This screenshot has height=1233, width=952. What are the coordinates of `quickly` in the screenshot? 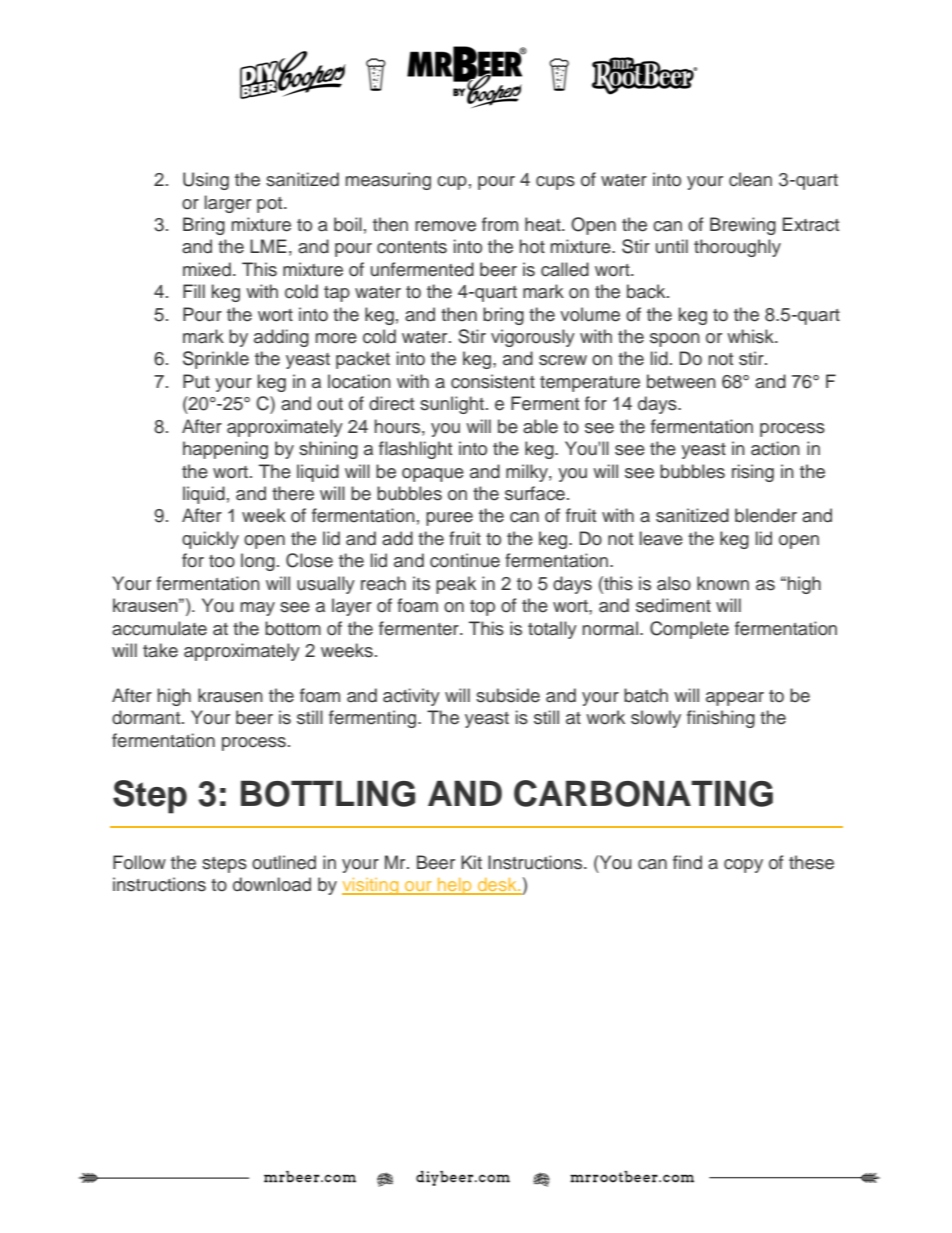 It's located at (210, 540).
